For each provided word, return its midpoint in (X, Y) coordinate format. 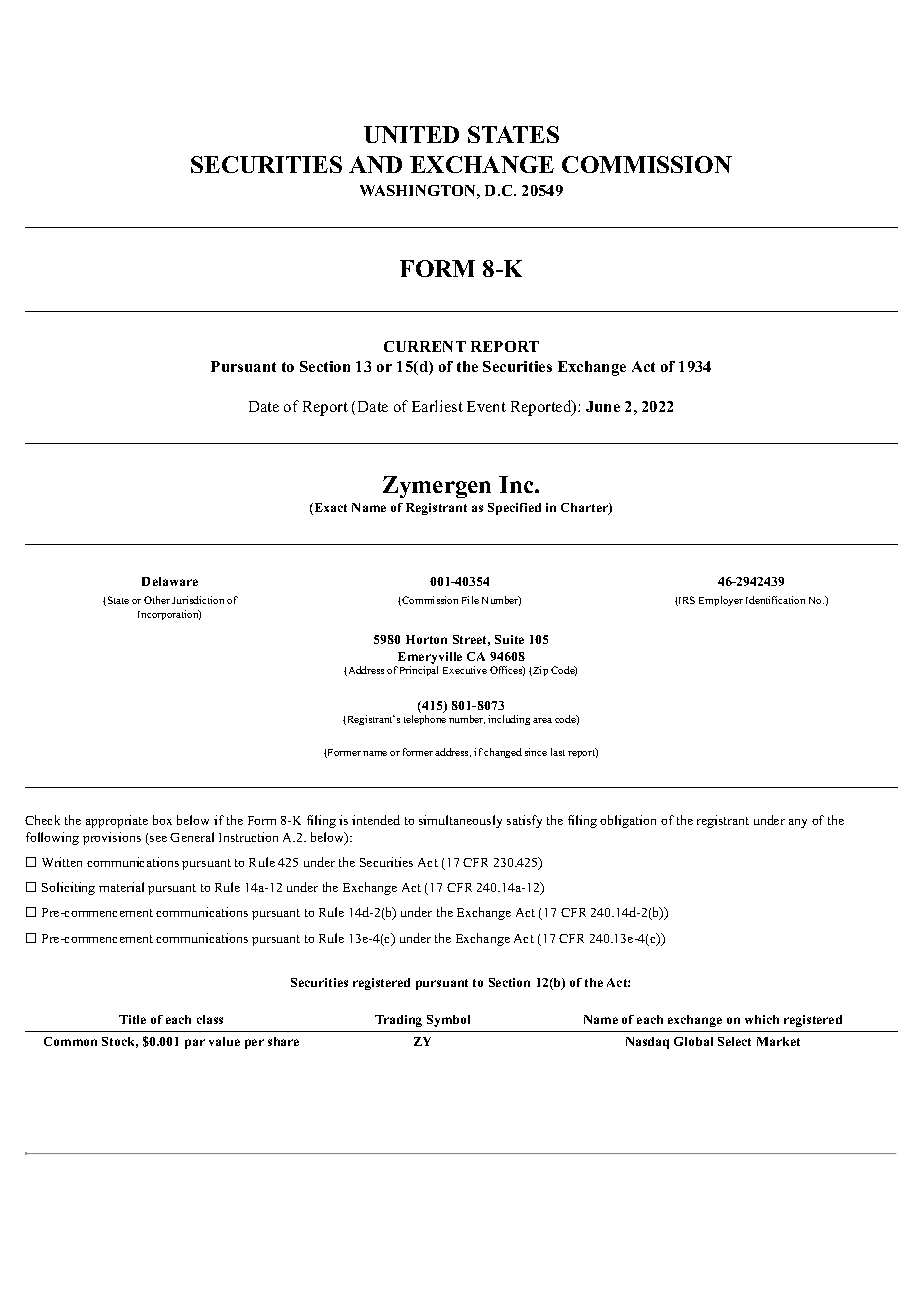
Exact (329, 509)
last (558, 752)
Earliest (437, 406)
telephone (425, 720)
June (603, 406)
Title (132, 1019)
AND (375, 164)
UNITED (411, 134)
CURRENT (425, 346)
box (162, 820)
